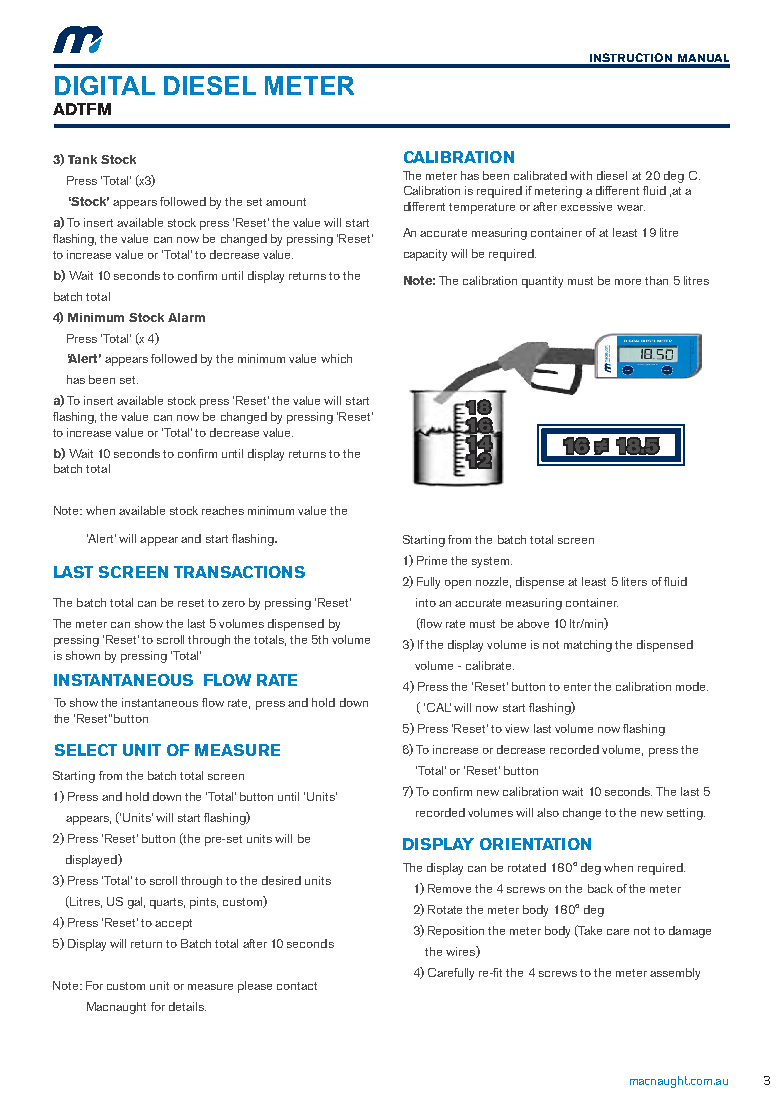 The width and height of the image is (783, 1111). Describe the element at coordinates (581, 175) in the image. I see `with` at that location.
